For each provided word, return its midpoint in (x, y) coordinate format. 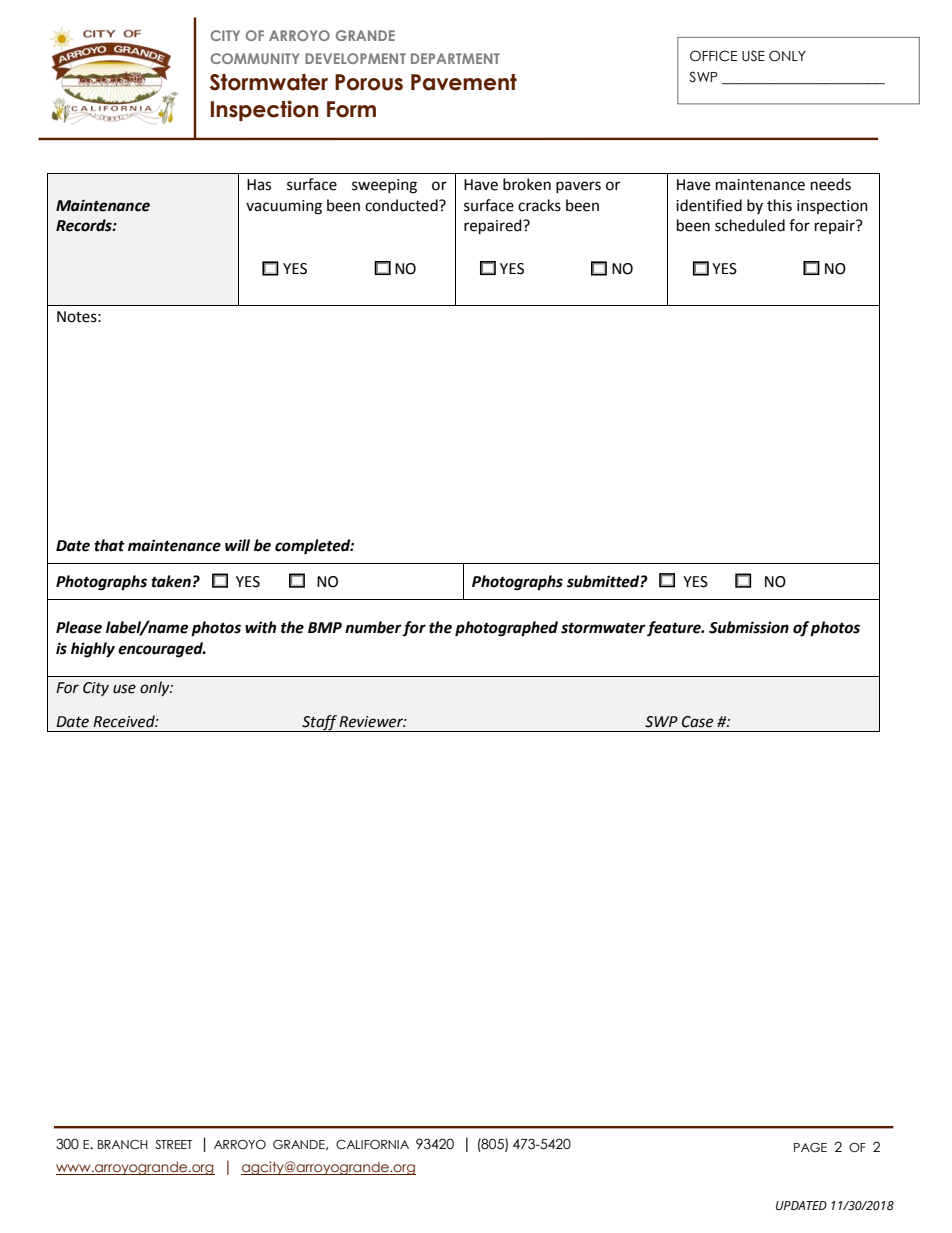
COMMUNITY (255, 58)
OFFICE (713, 56)
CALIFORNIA (372, 1145)
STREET (173, 1144)
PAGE (810, 1148)
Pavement (464, 82)
